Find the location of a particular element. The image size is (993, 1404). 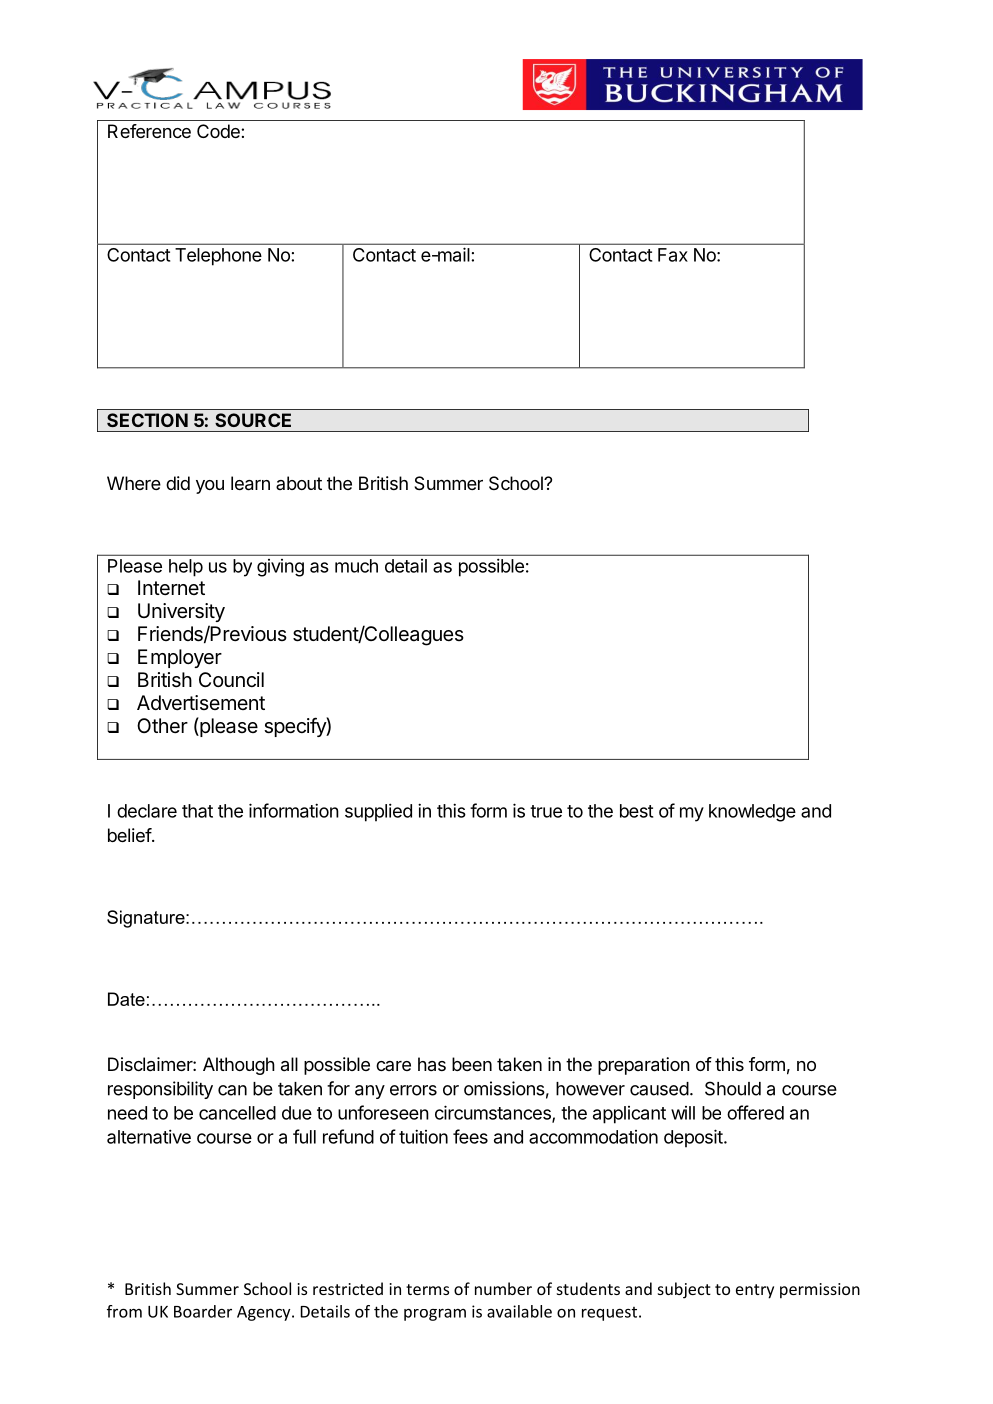

Boarder is located at coordinates (203, 1311).
